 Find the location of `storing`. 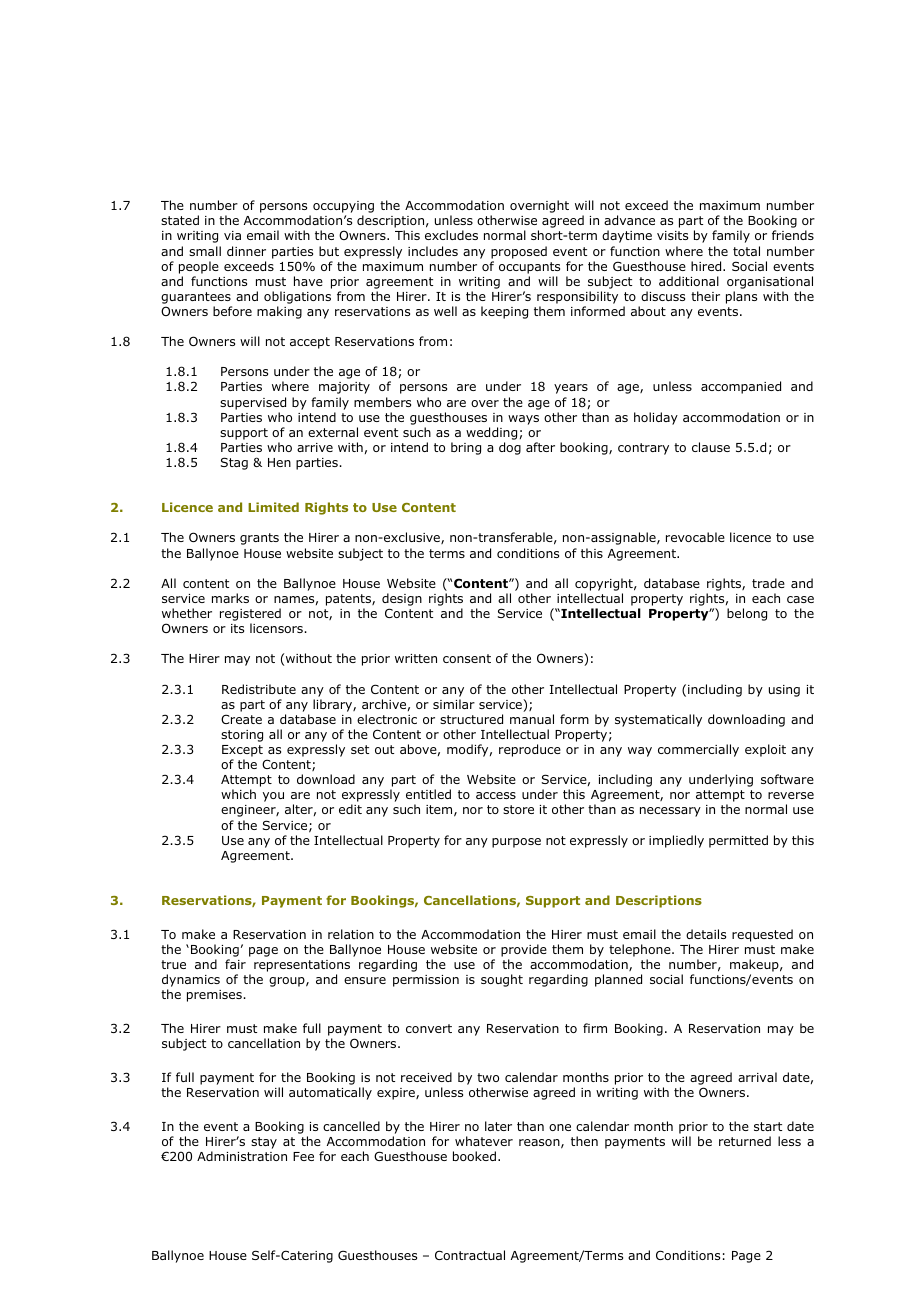

storing is located at coordinates (242, 736).
